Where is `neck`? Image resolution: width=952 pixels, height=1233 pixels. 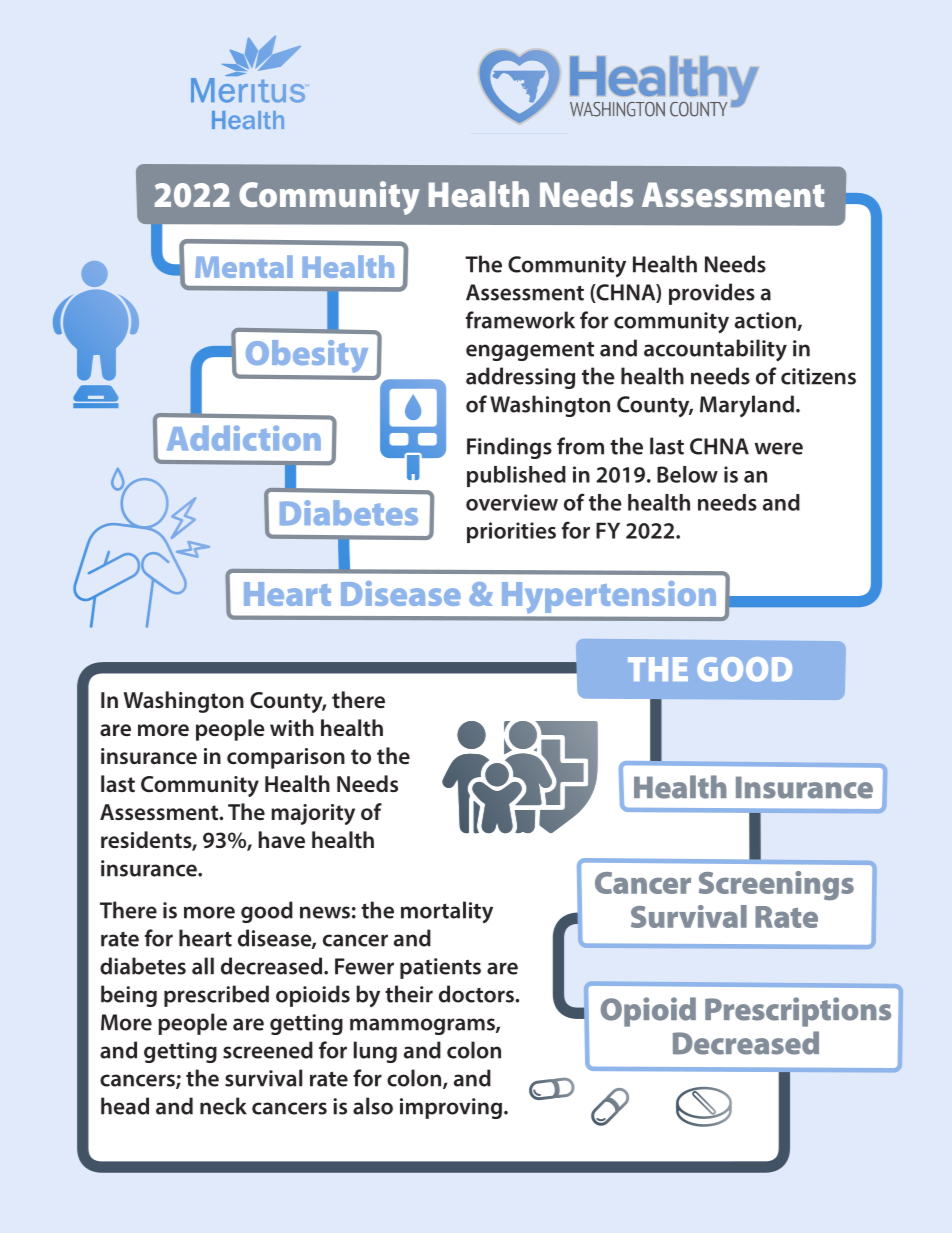 neck is located at coordinates (223, 1106).
